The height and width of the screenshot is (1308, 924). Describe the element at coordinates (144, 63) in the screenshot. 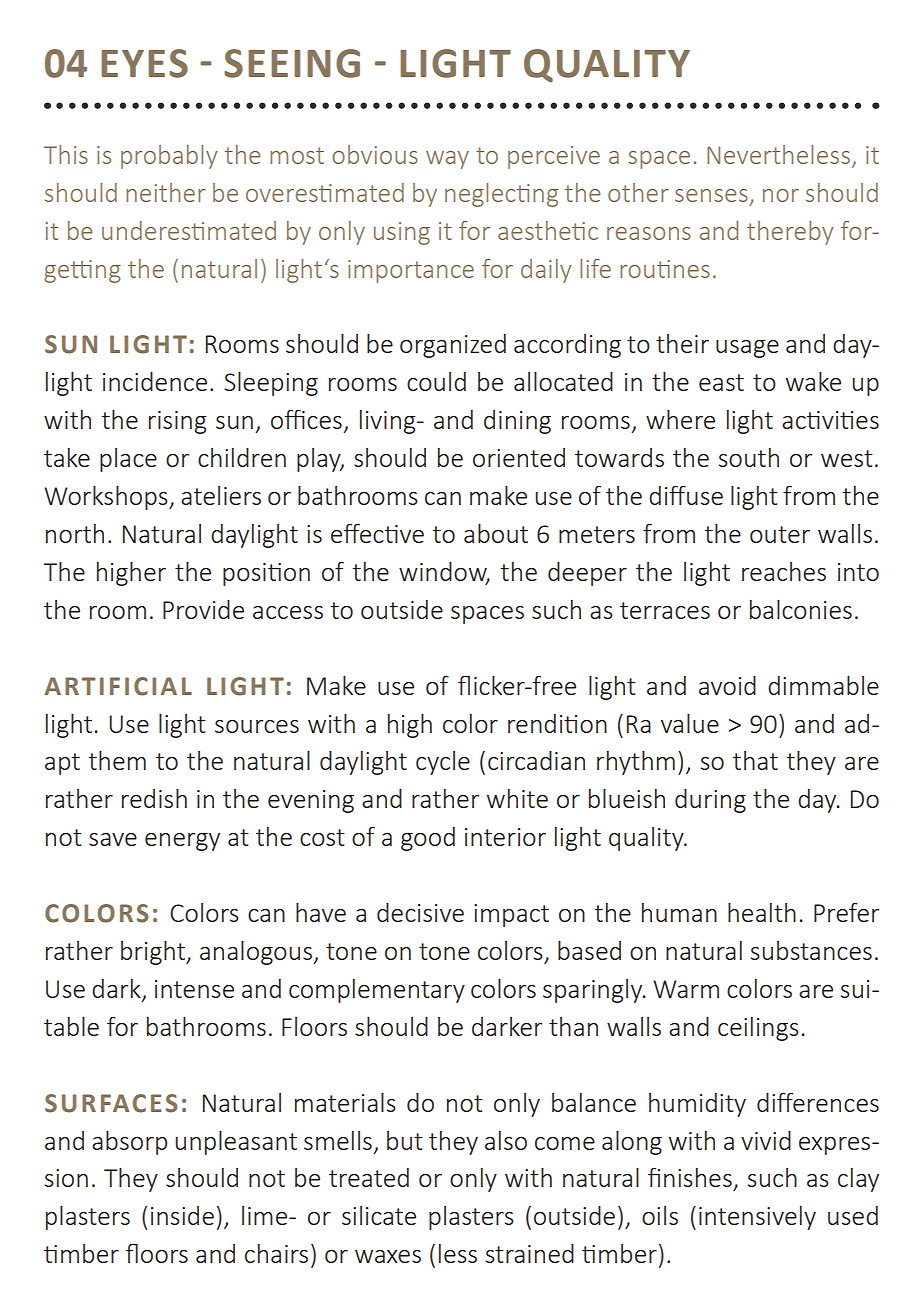

I see `EYES` at that location.
